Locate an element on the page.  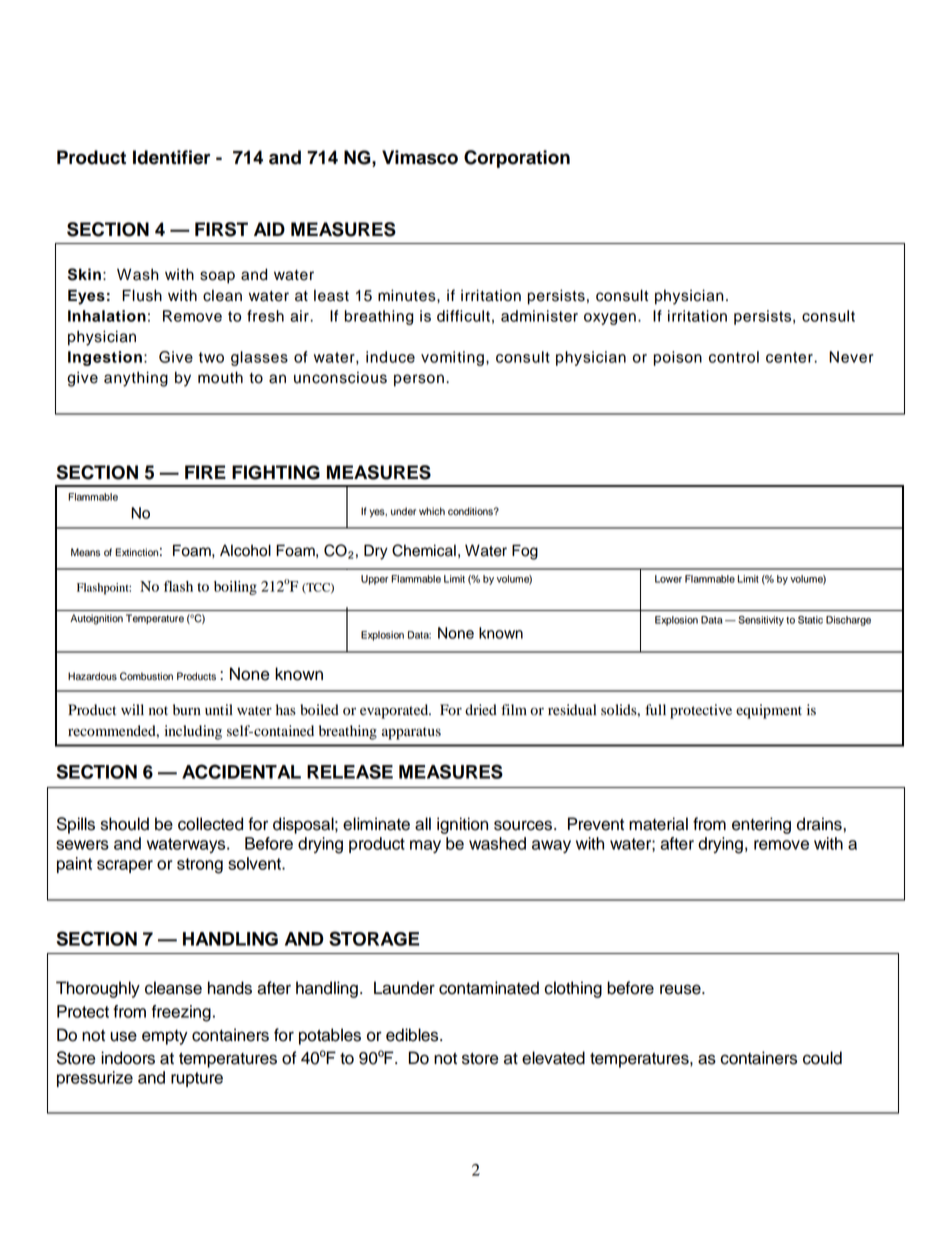
Corporation is located at coordinates (517, 159).
